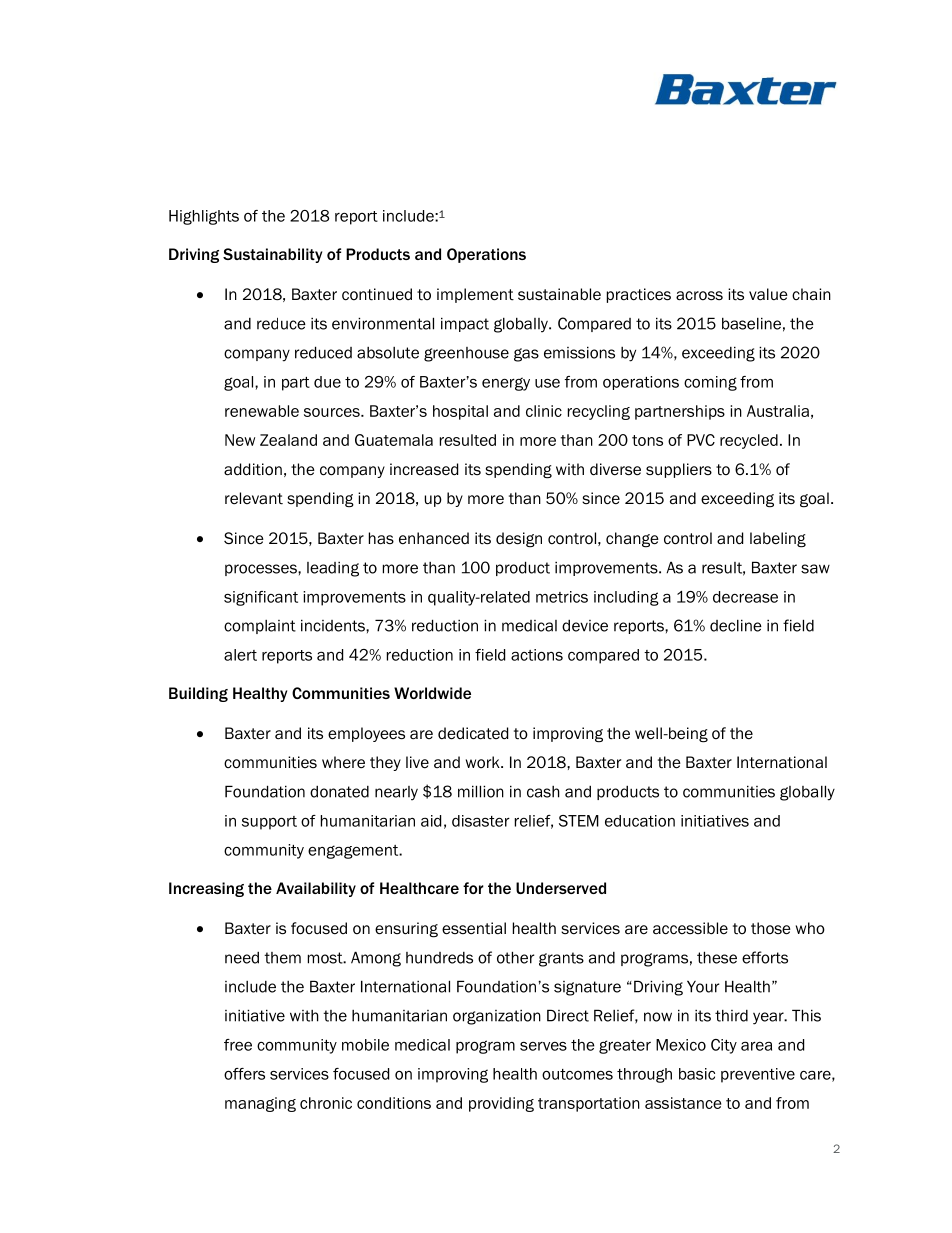 This document has height=1233, width=952. Describe the element at coordinates (519, 539) in the document. I see `design` at that location.
